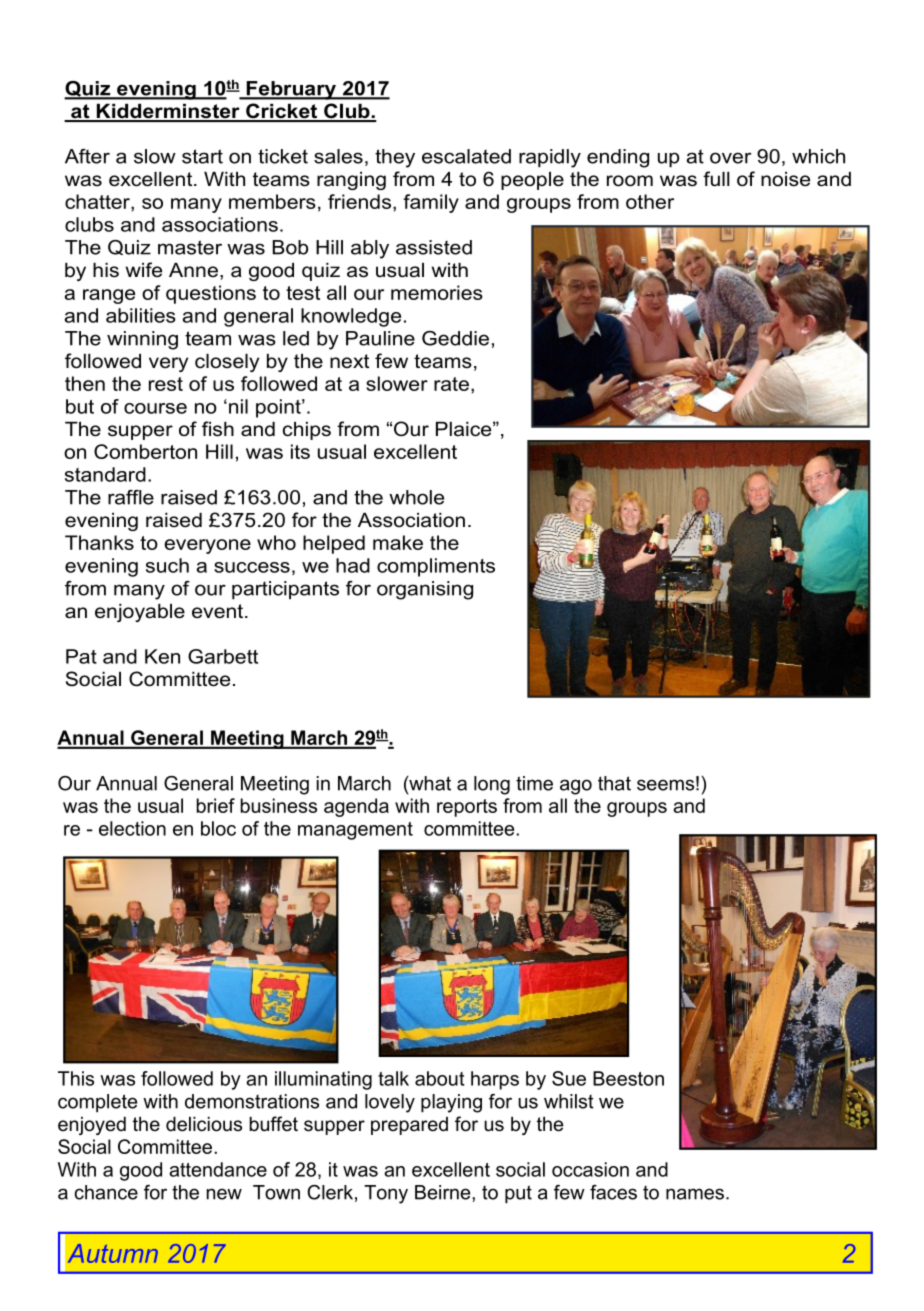 The height and width of the image is (1311, 924). I want to click on Ken, so click(162, 656).
